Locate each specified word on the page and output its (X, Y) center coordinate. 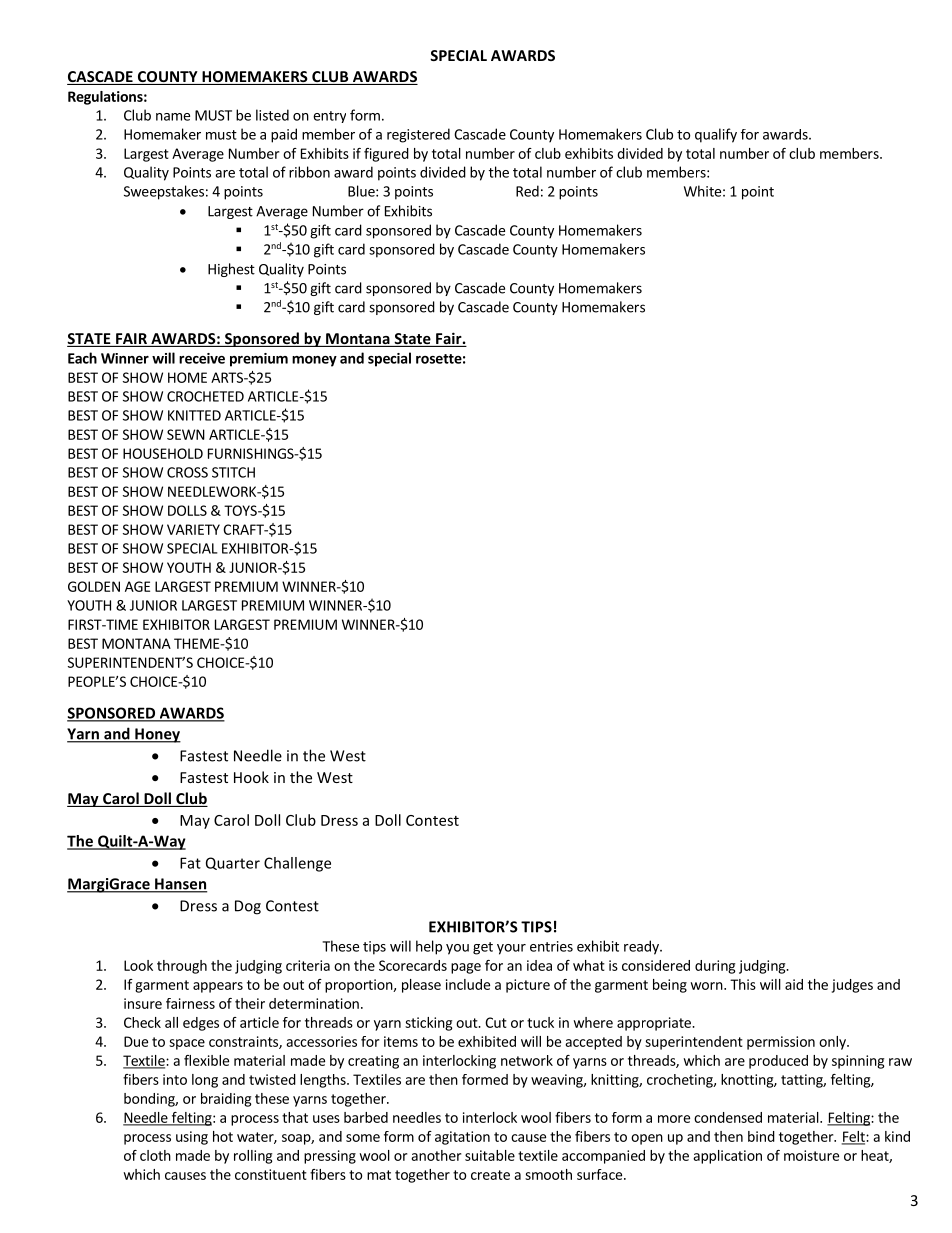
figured (386, 155)
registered (418, 135)
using (192, 1138)
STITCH (233, 472)
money (314, 361)
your (511, 949)
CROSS (187, 472)
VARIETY (193, 529)
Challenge (297, 864)
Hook (251, 777)
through (182, 967)
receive (202, 358)
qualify (716, 135)
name (173, 117)
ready (642, 947)
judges (852, 986)
